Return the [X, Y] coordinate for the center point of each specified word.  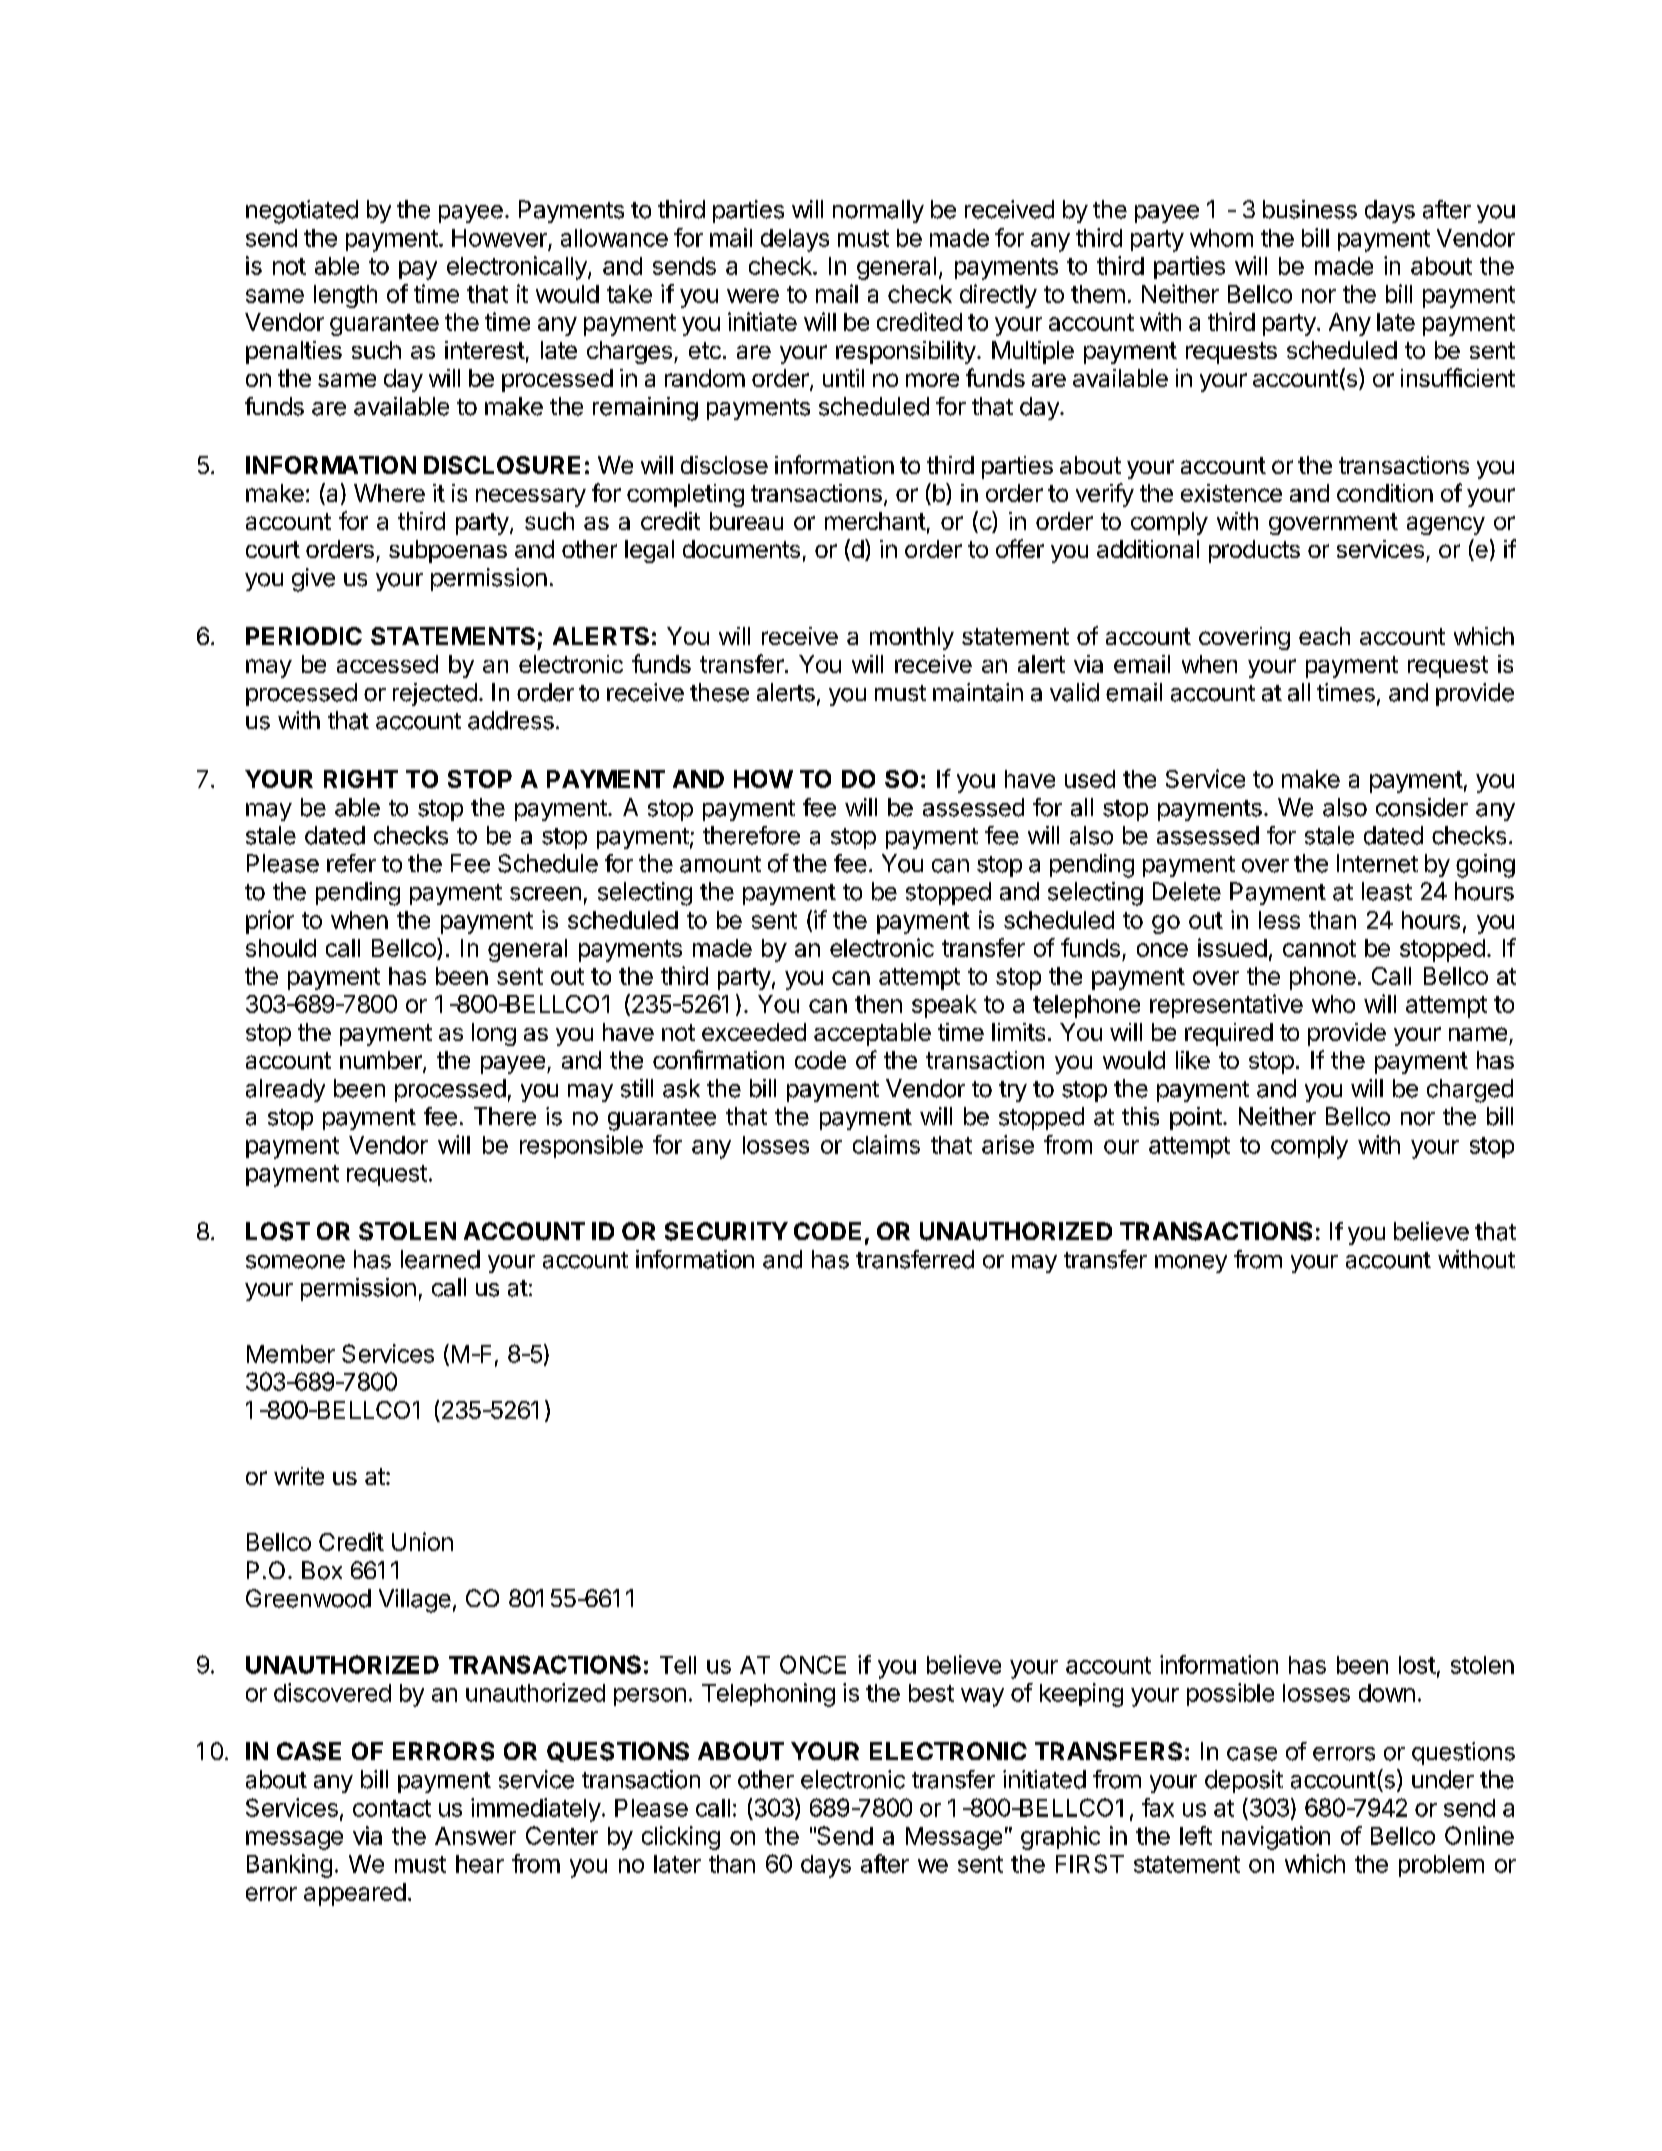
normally [878, 211]
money [1191, 1264]
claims [886, 1144]
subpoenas [448, 551]
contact [392, 1808]
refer [351, 863]
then [878, 1004]
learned [440, 1259]
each [1324, 636]
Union [422, 1541]
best [931, 1693]
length [345, 296]
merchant [875, 521]
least [1387, 891]
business [1310, 209]
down [1387, 1693]
